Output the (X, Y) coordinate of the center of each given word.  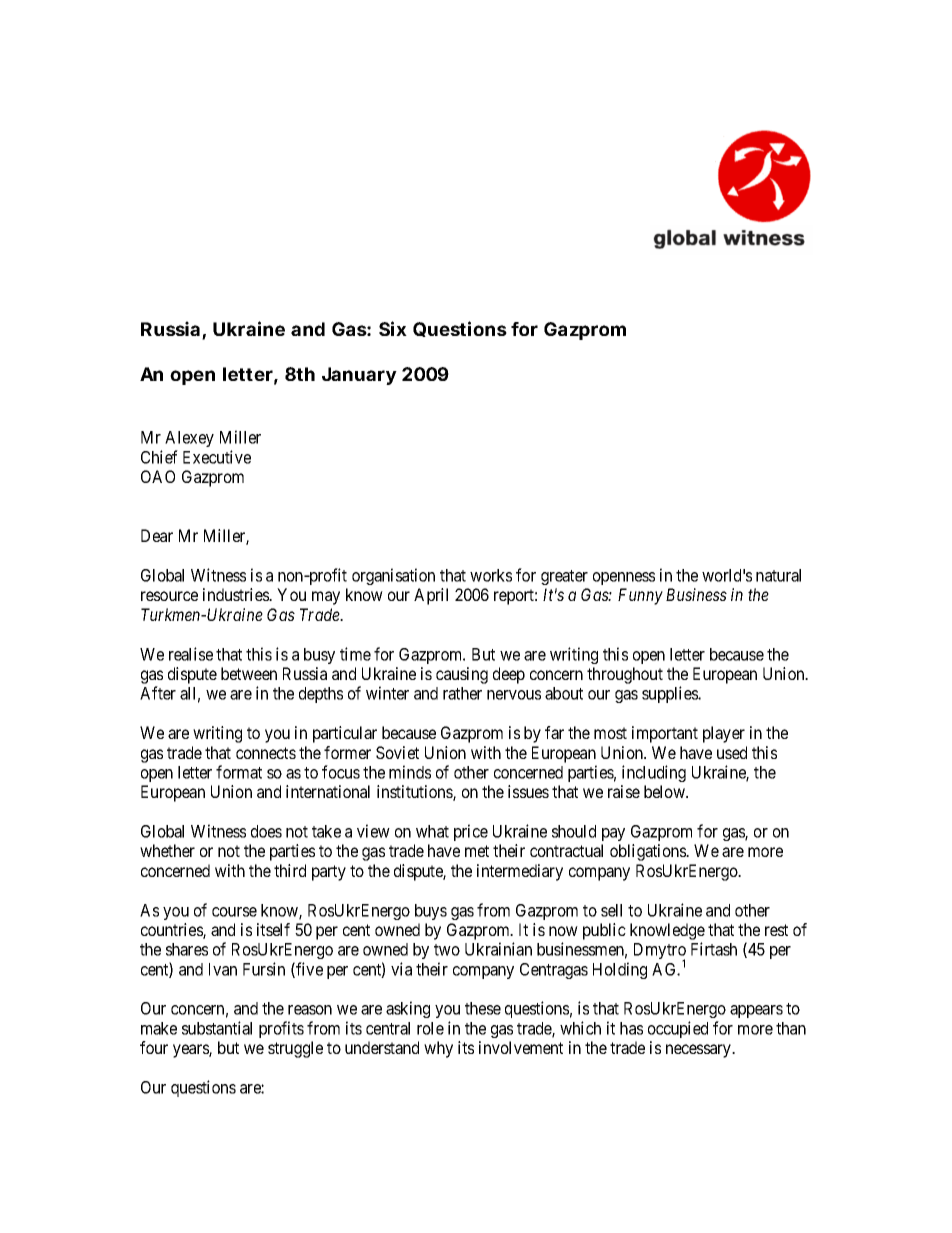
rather (462, 693)
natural (778, 575)
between (249, 673)
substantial (217, 1028)
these (483, 1008)
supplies (671, 694)
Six (393, 328)
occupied (678, 1029)
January (359, 376)
